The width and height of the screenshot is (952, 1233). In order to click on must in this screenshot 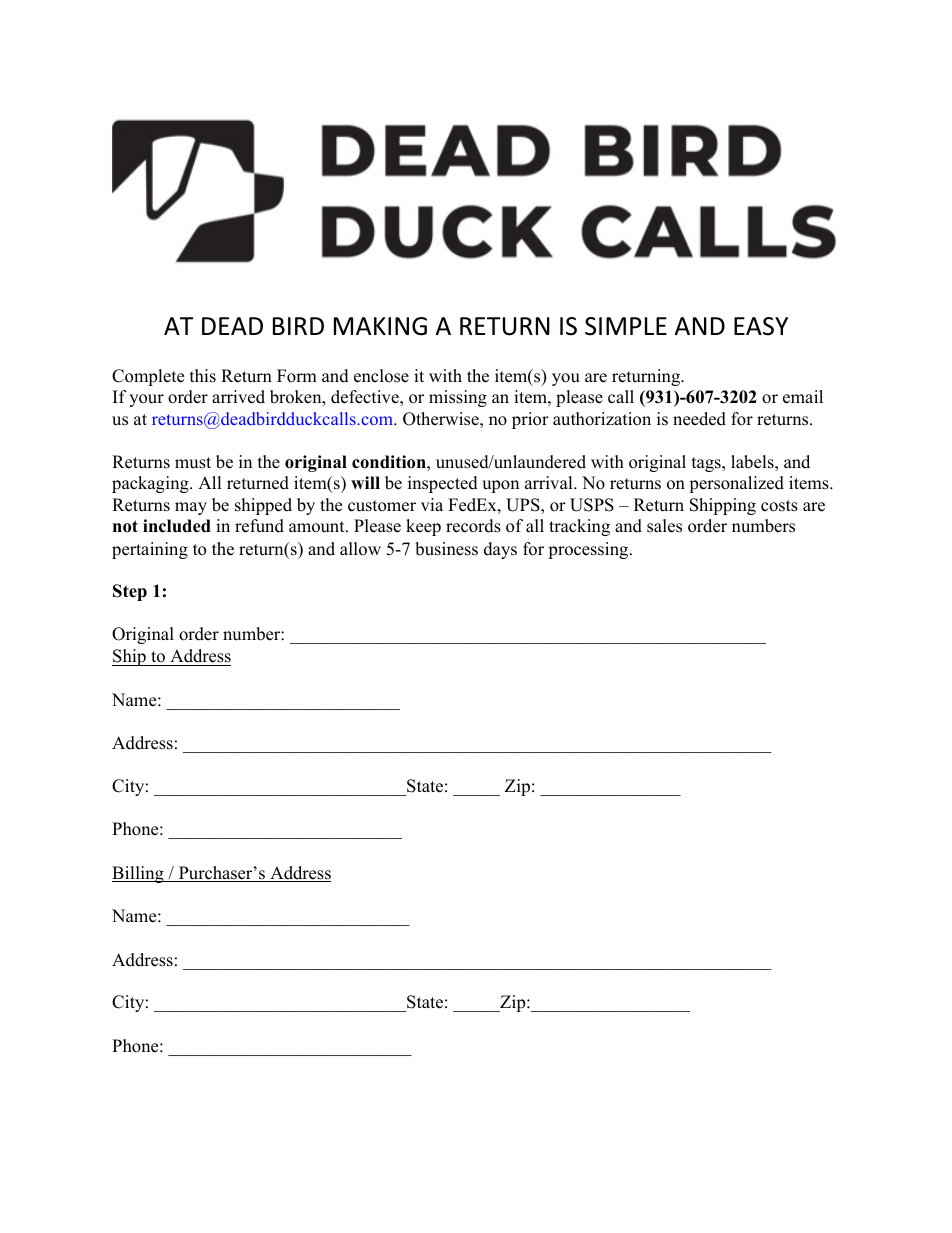, I will do `click(193, 463)`.
